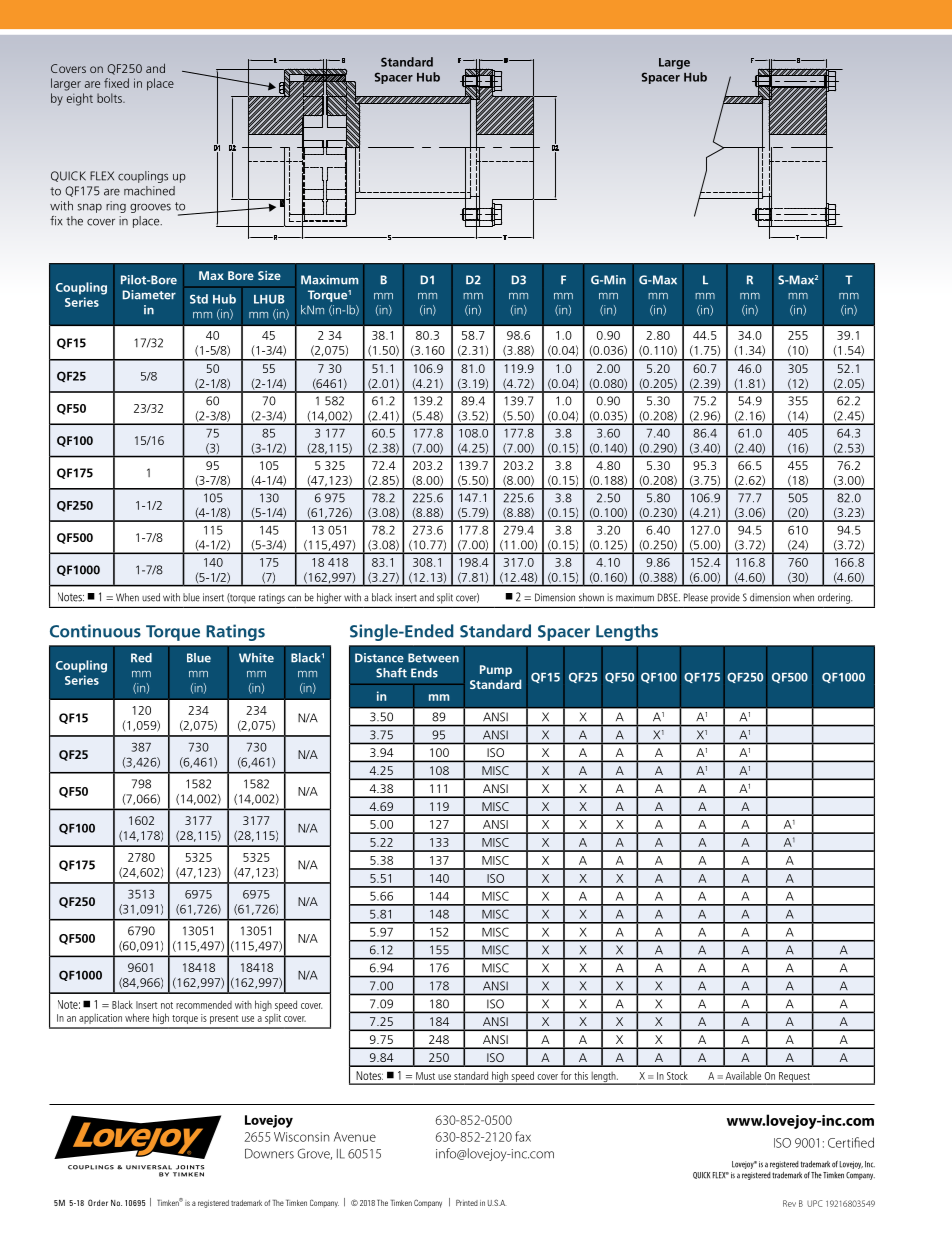 The image size is (952, 1233). What do you see at coordinates (269, 1153) in the document?
I see `Downers` at bounding box center [269, 1153].
